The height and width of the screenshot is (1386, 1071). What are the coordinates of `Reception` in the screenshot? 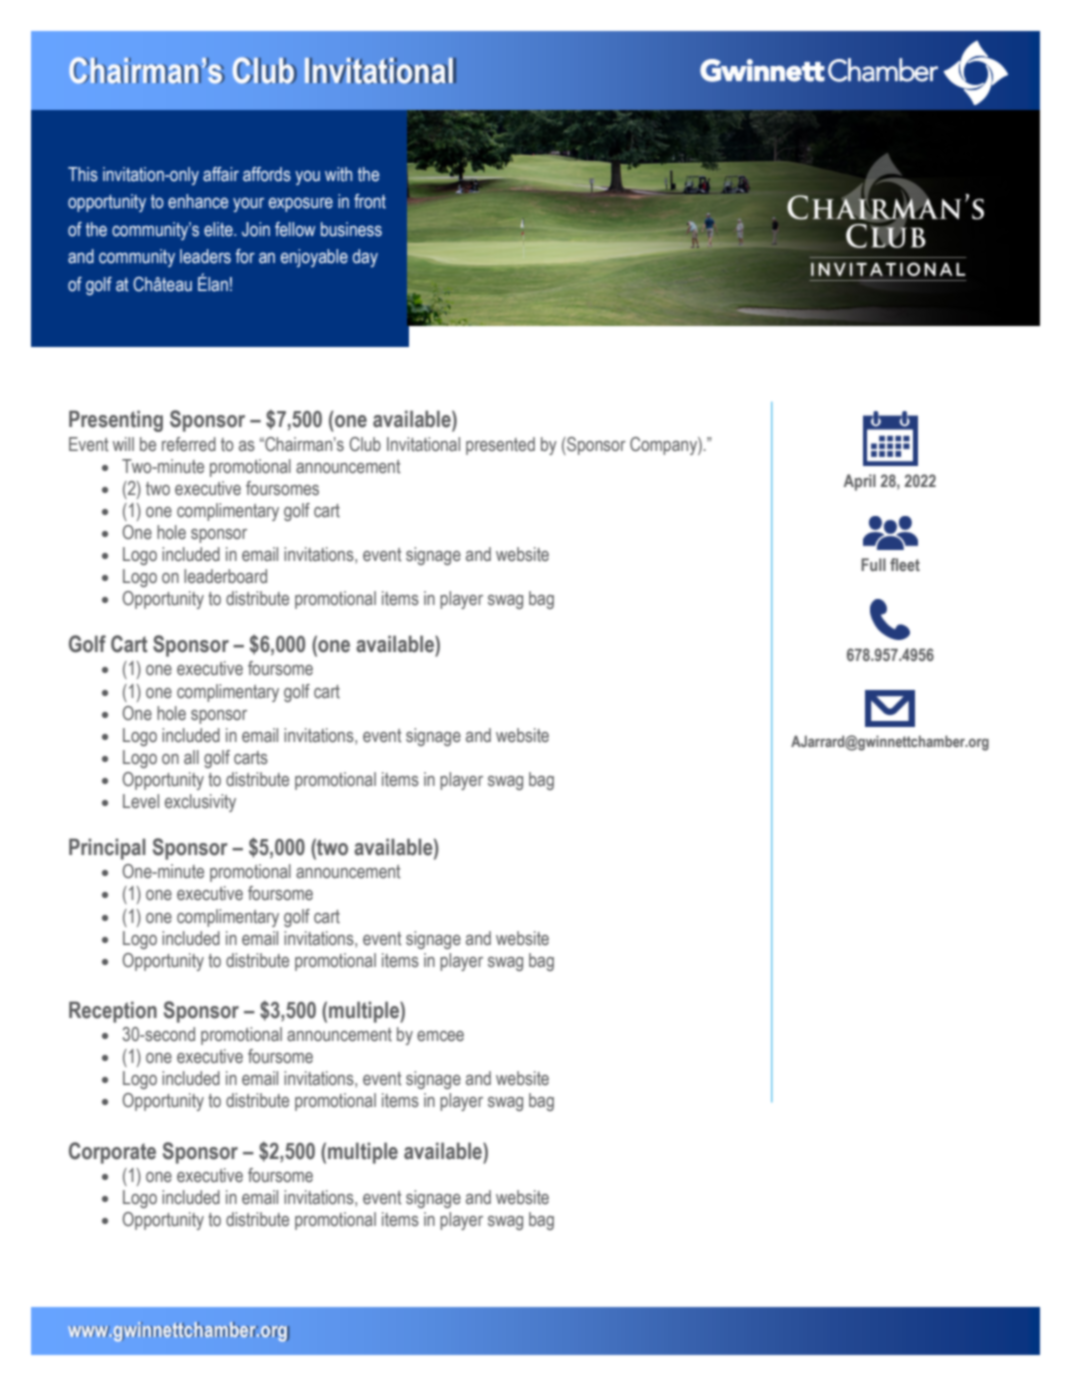 It's located at (113, 1012).
